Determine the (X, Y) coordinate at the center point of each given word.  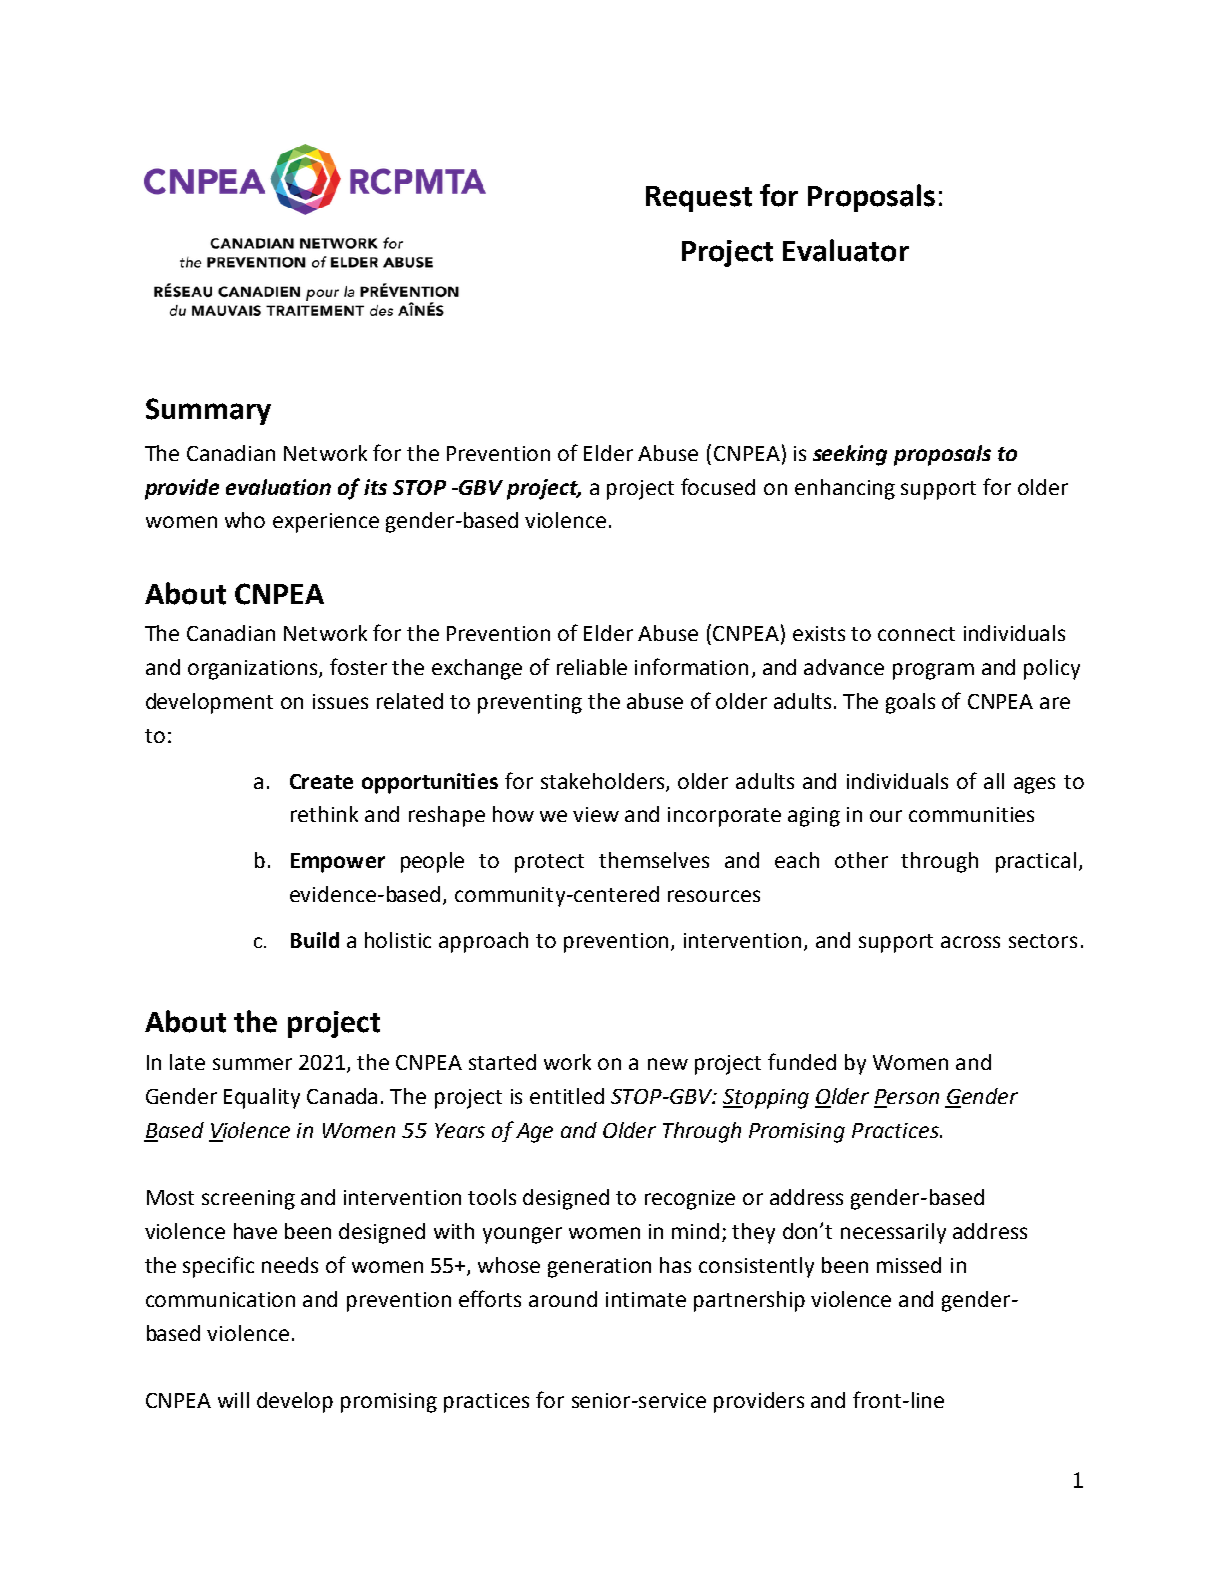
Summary (208, 411)
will (233, 1400)
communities (971, 814)
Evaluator (846, 250)
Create (321, 781)
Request (699, 199)
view (596, 814)
